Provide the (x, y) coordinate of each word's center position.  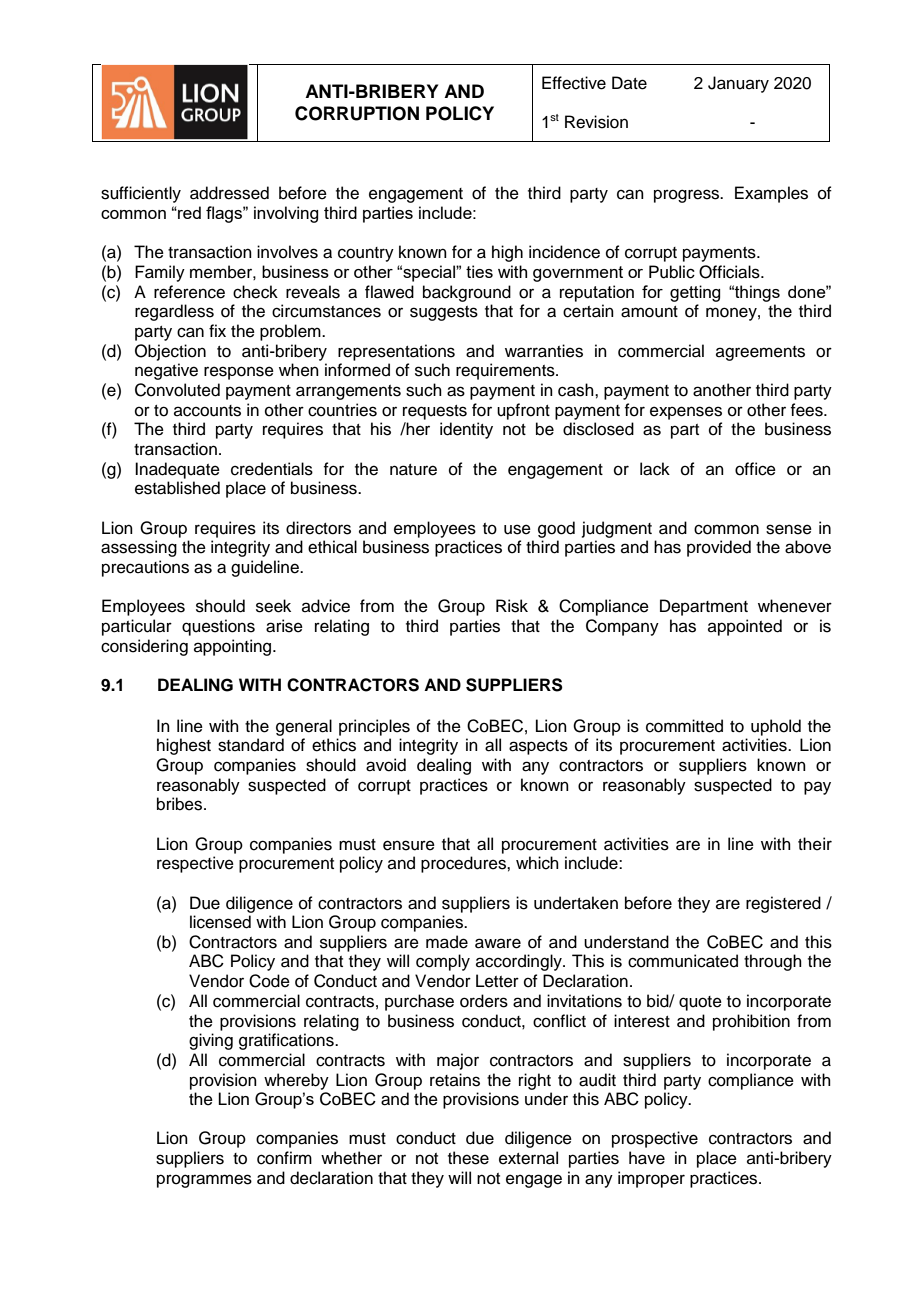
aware (498, 943)
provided (719, 548)
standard (251, 745)
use (517, 529)
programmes (204, 1181)
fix (217, 330)
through (773, 962)
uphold (776, 727)
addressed (229, 193)
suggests (444, 313)
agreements (760, 353)
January (738, 84)
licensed (220, 922)
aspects (538, 747)
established (177, 488)
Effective (574, 83)
